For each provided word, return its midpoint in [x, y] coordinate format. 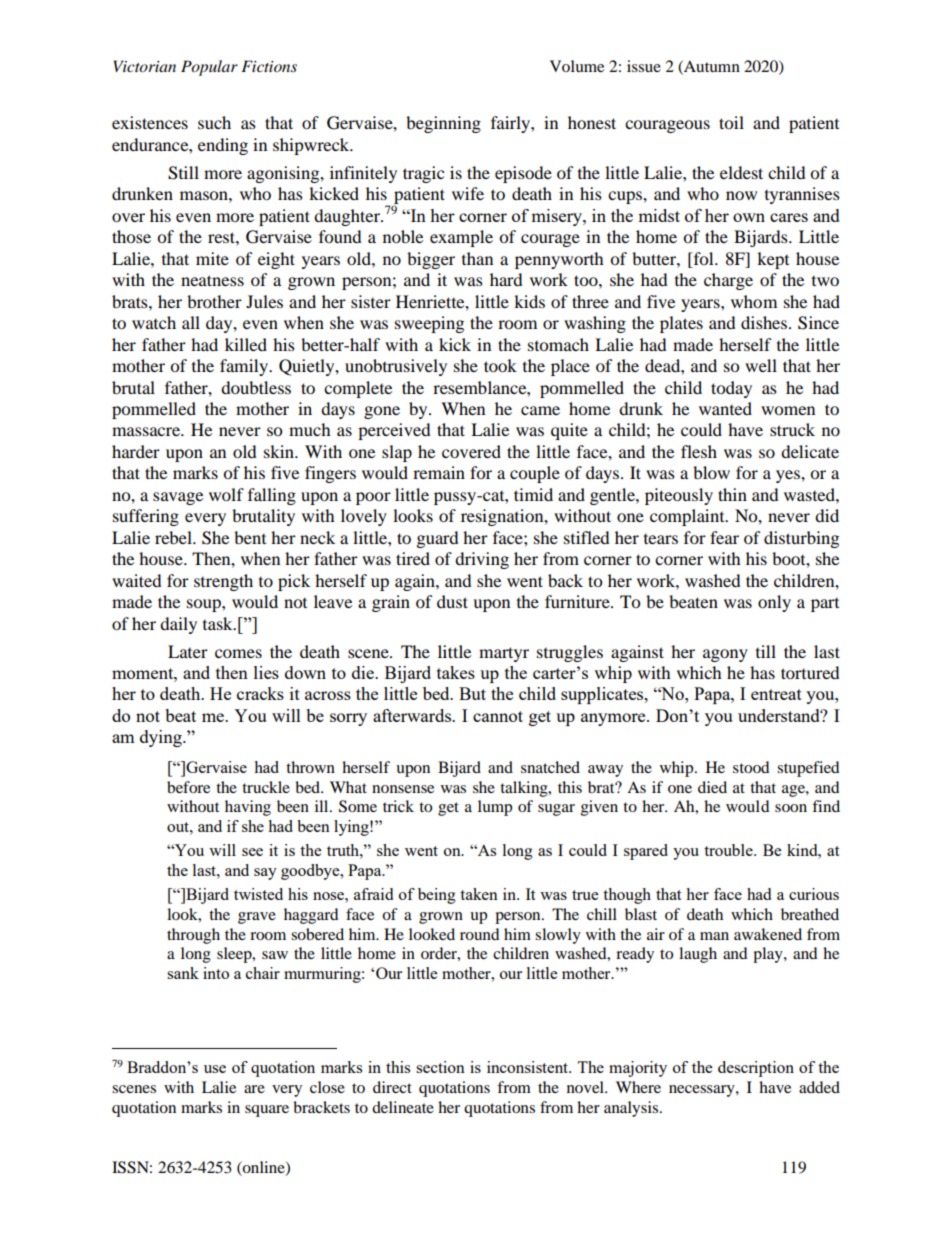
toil [731, 122]
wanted [725, 408]
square [267, 1111]
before [188, 787]
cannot [498, 716]
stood [751, 767]
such [214, 122]
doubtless [256, 387]
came [540, 410]
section [440, 1067]
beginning [443, 124]
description [756, 1069]
